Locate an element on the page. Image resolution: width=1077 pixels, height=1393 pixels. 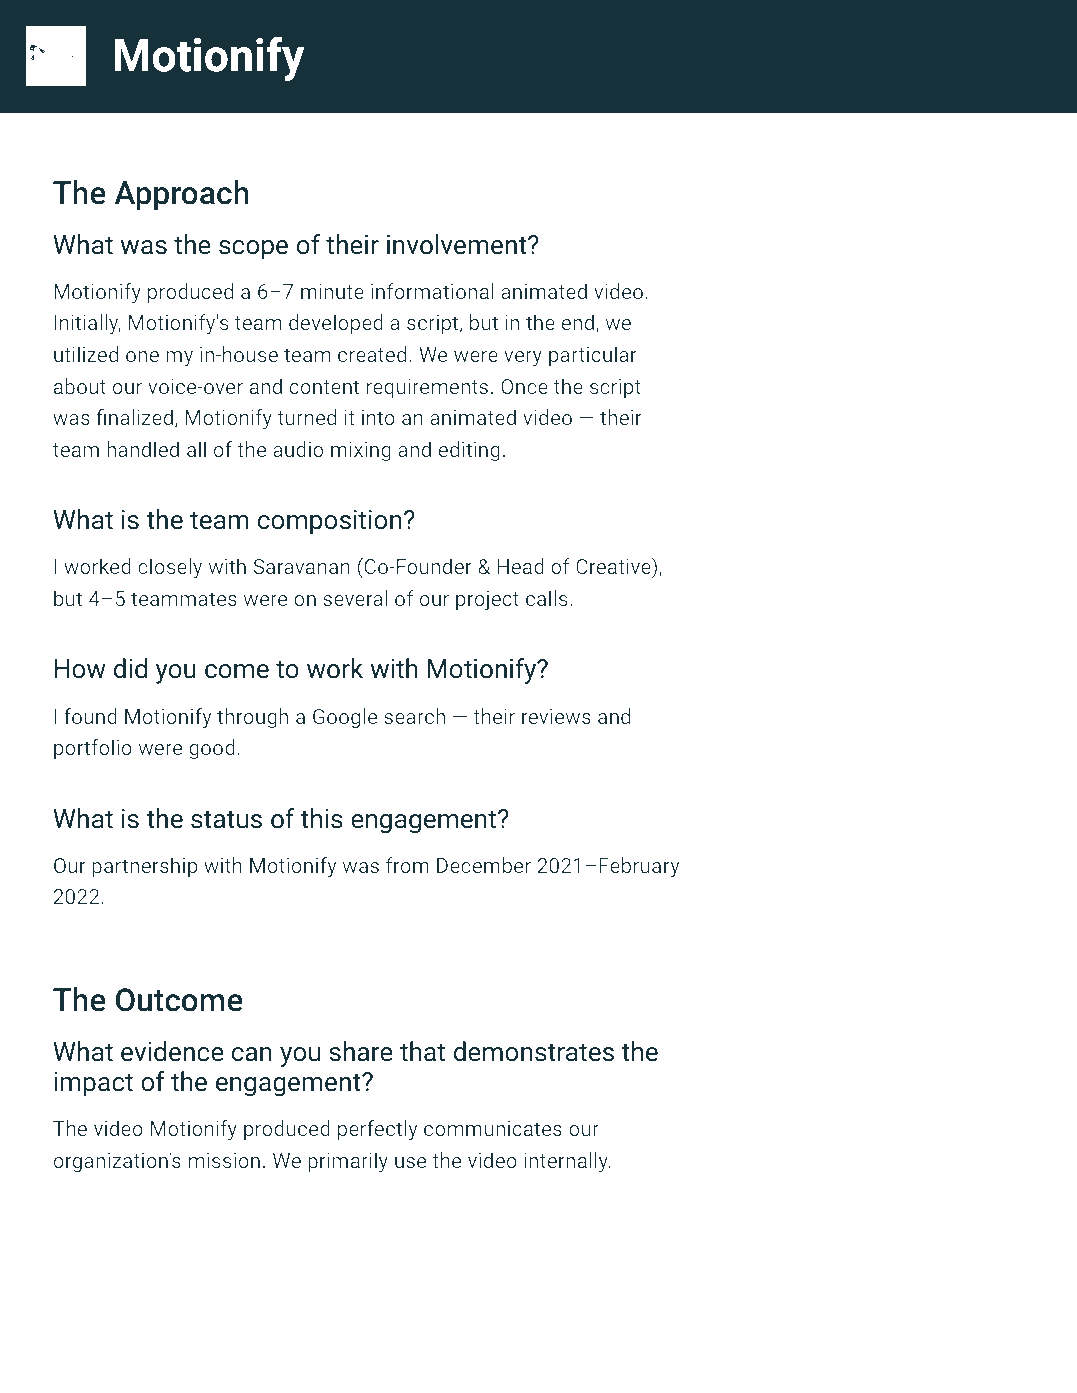
minute is located at coordinates (332, 291).
